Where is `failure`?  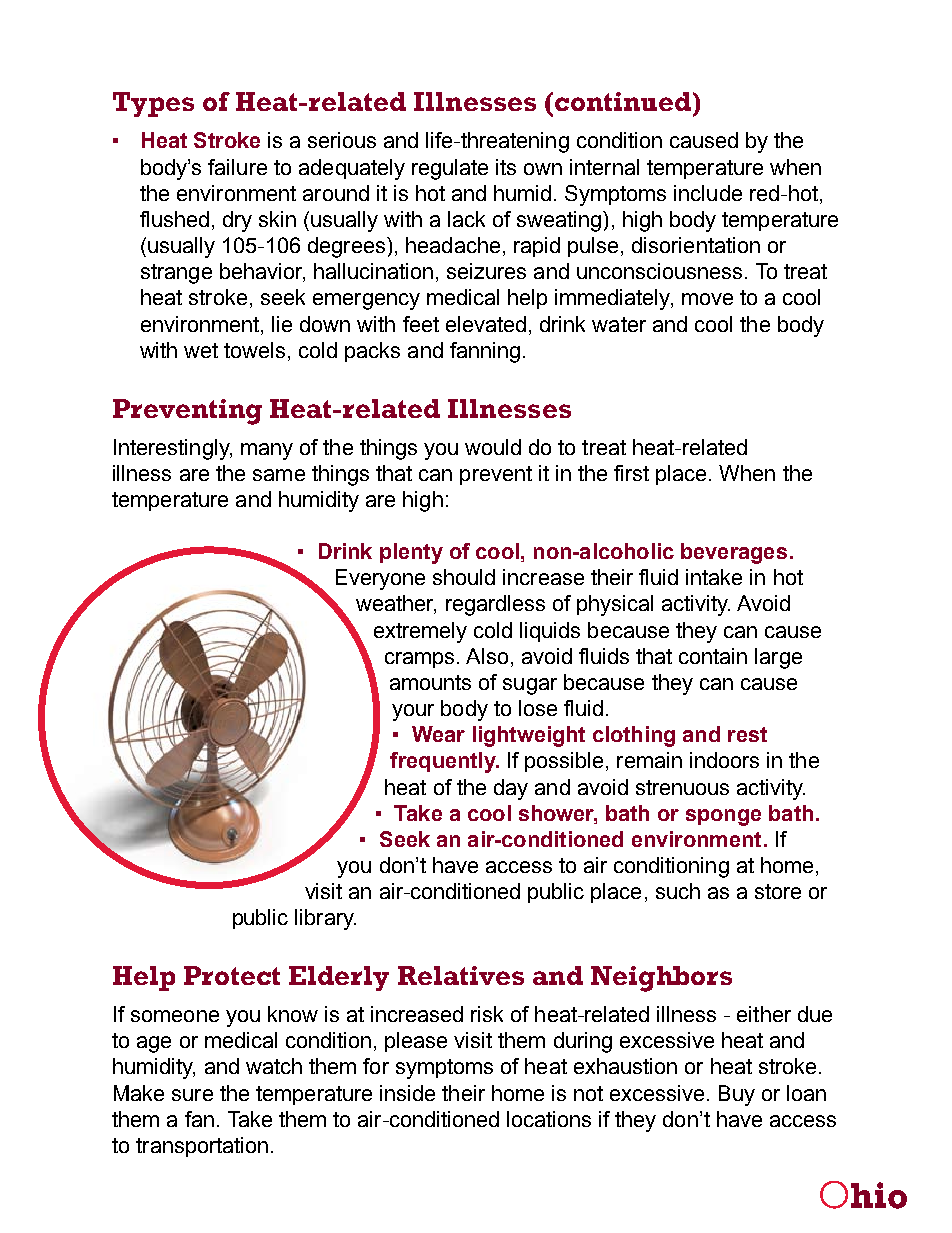
failure is located at coordinates (237, 167).
